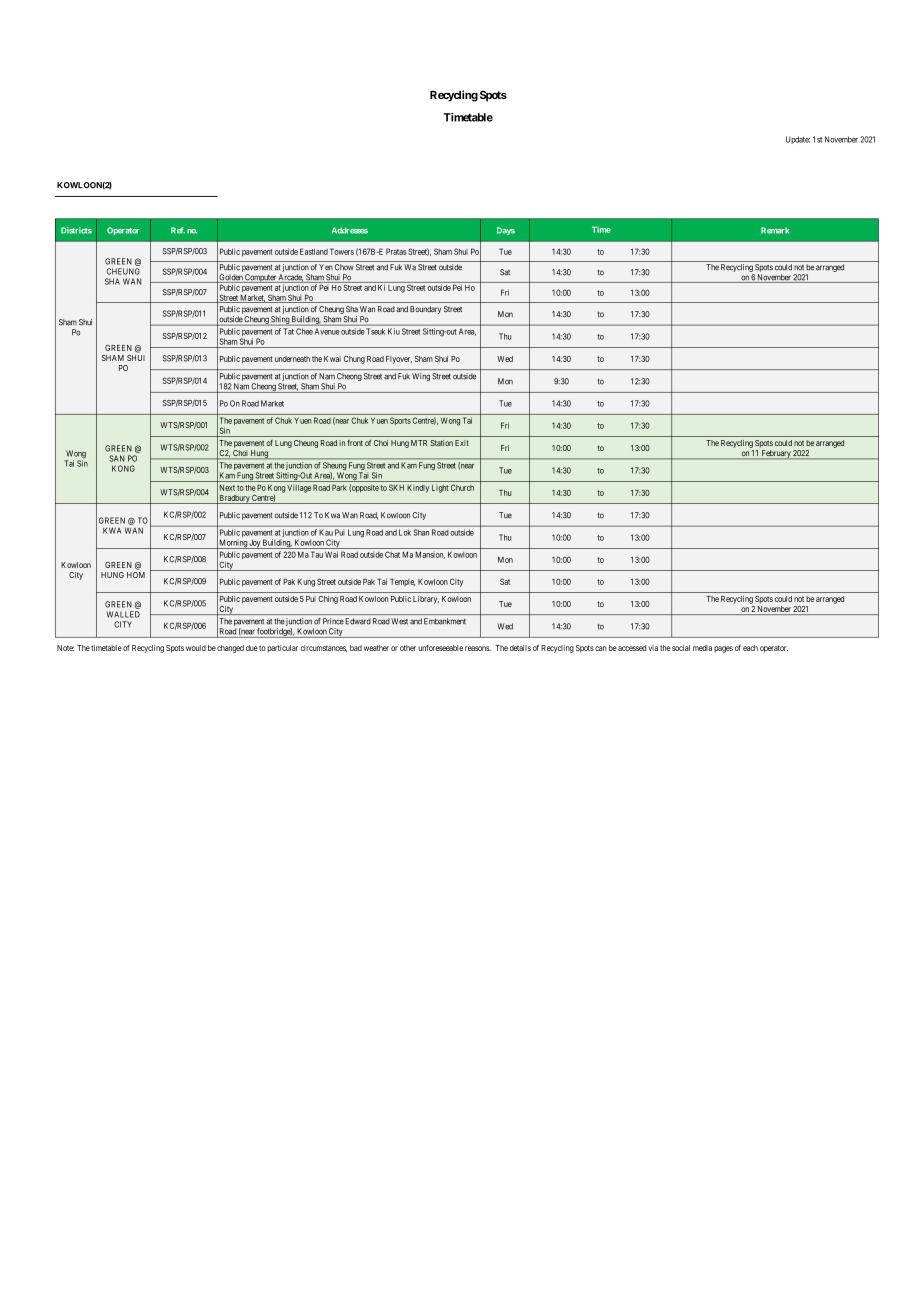 The image size is (924, 1308). Describe the element at coordinates (178, 230) in the document. I see `Ref` at that location.
